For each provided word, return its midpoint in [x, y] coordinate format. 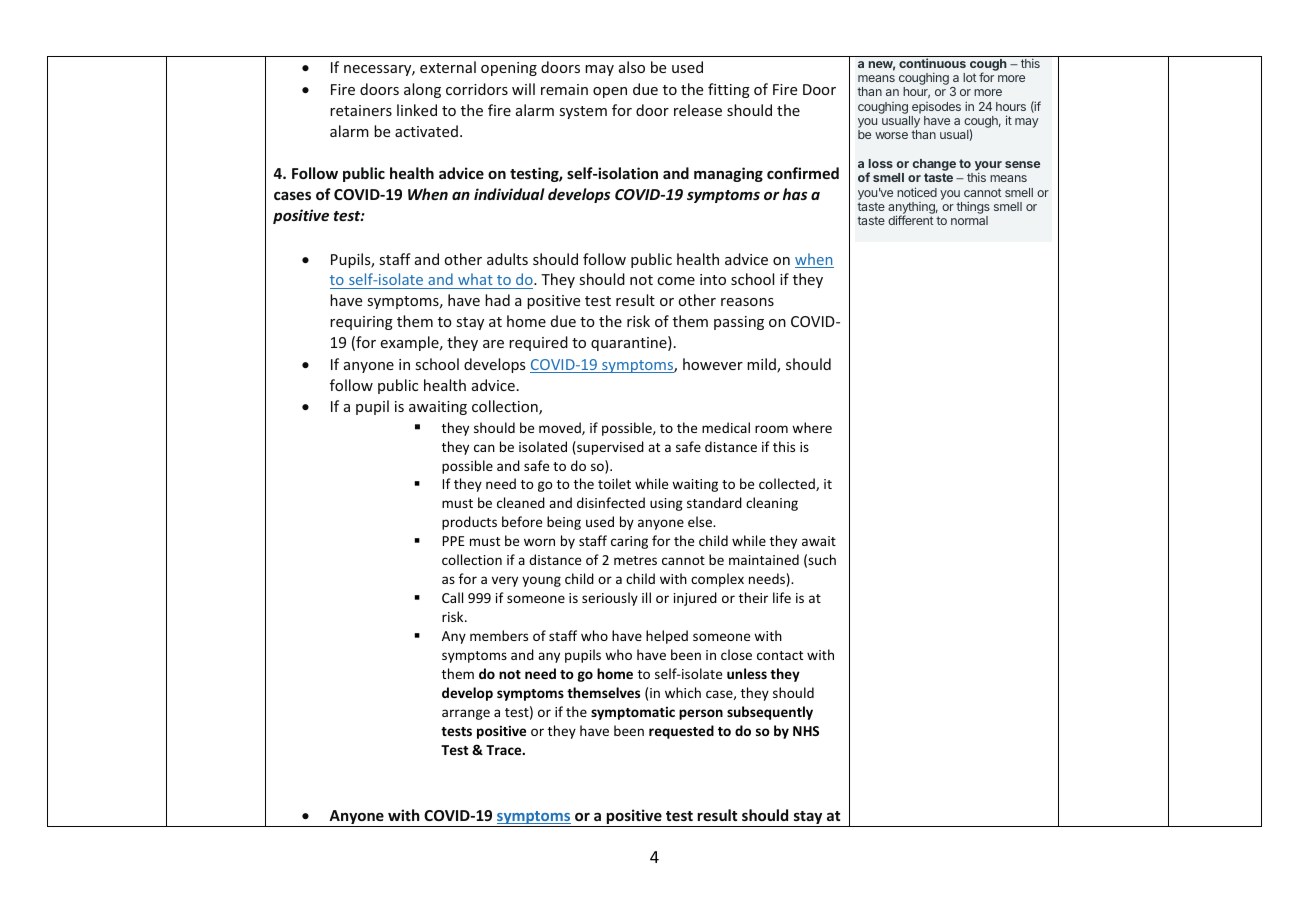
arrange [466, 714]
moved [561, 428]
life [782, 597]
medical [726, 427]
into [713, 279]
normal [969, 220]
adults [507, 259]
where [812, 427]
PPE [454, 541]
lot [969, 77]
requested [681, 732]
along [422, 90]
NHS [806, 731]
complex [717, 580]
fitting [729, 90]
